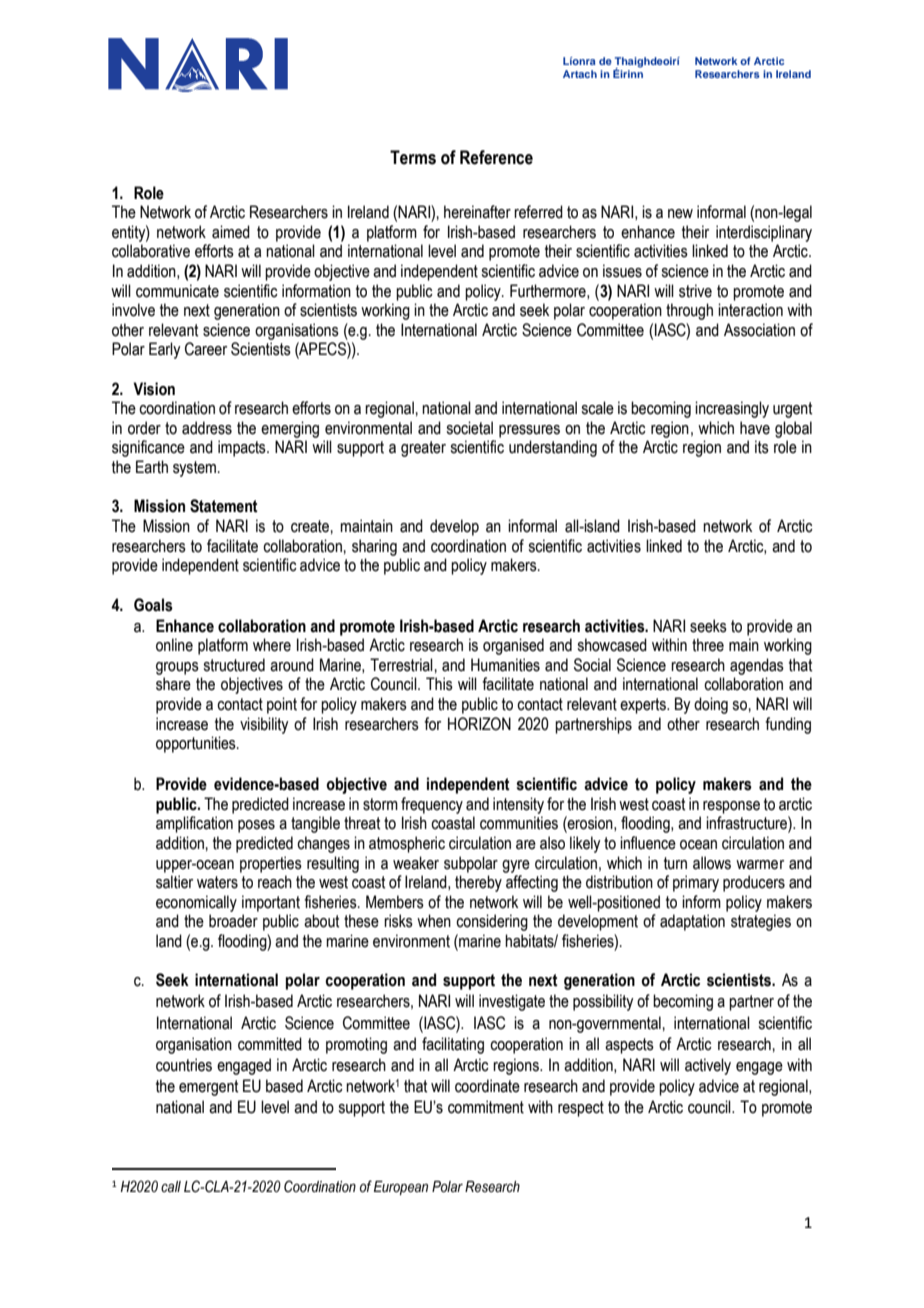 This page has width=924, height=1308. I want to click on aimed, so click(231, 232).
